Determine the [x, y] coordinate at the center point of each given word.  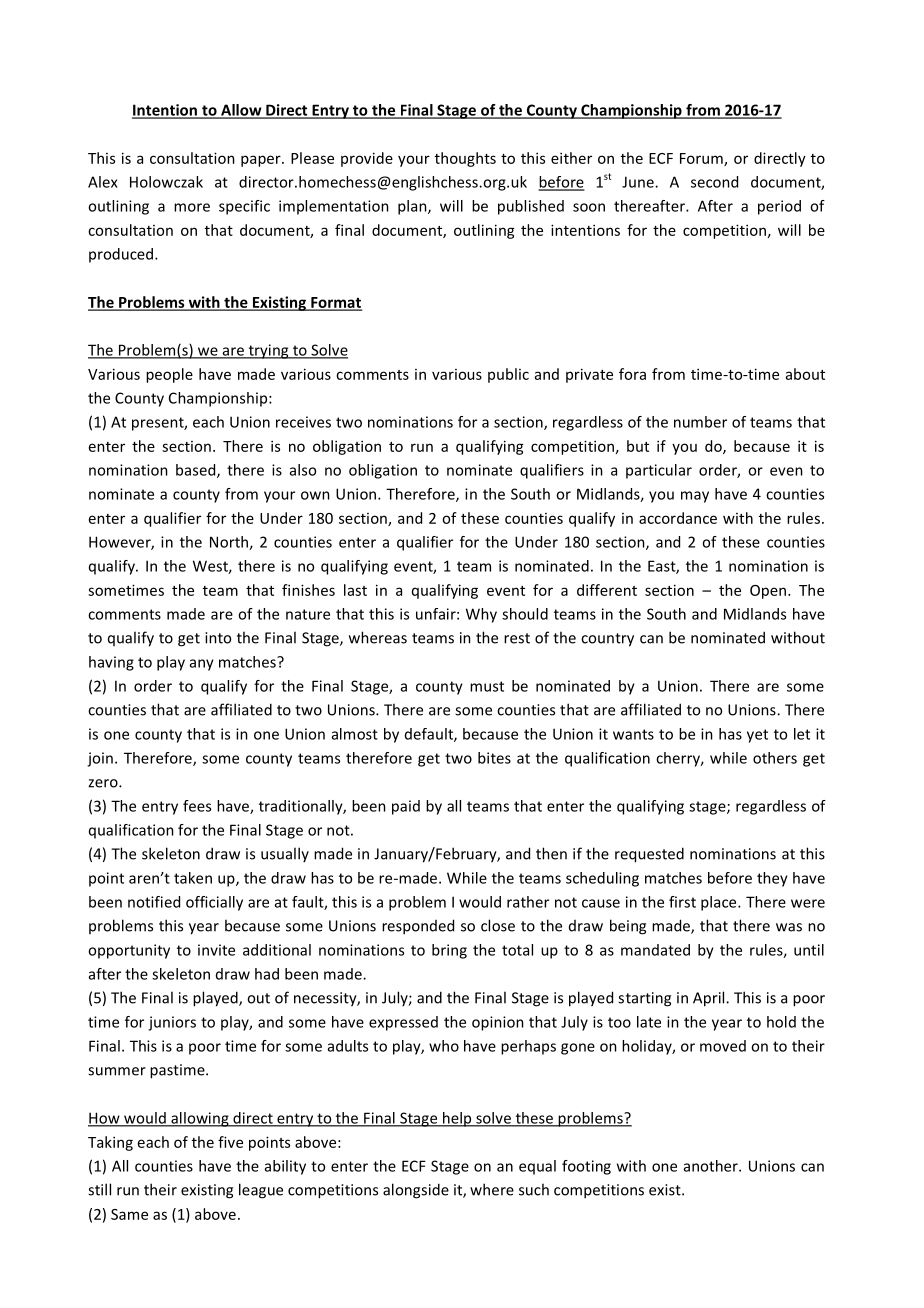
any [202, 665]
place [720, 903]
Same [129, 1214]
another [712, 1166]
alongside [416, 1191]
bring [449, 951]
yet [757, 736]
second [714, 182]
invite [216, 950]
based [197, 471]
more [192, 207]
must [487, 686]
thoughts [465, 159]
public [508, 375]
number [700, 422]
